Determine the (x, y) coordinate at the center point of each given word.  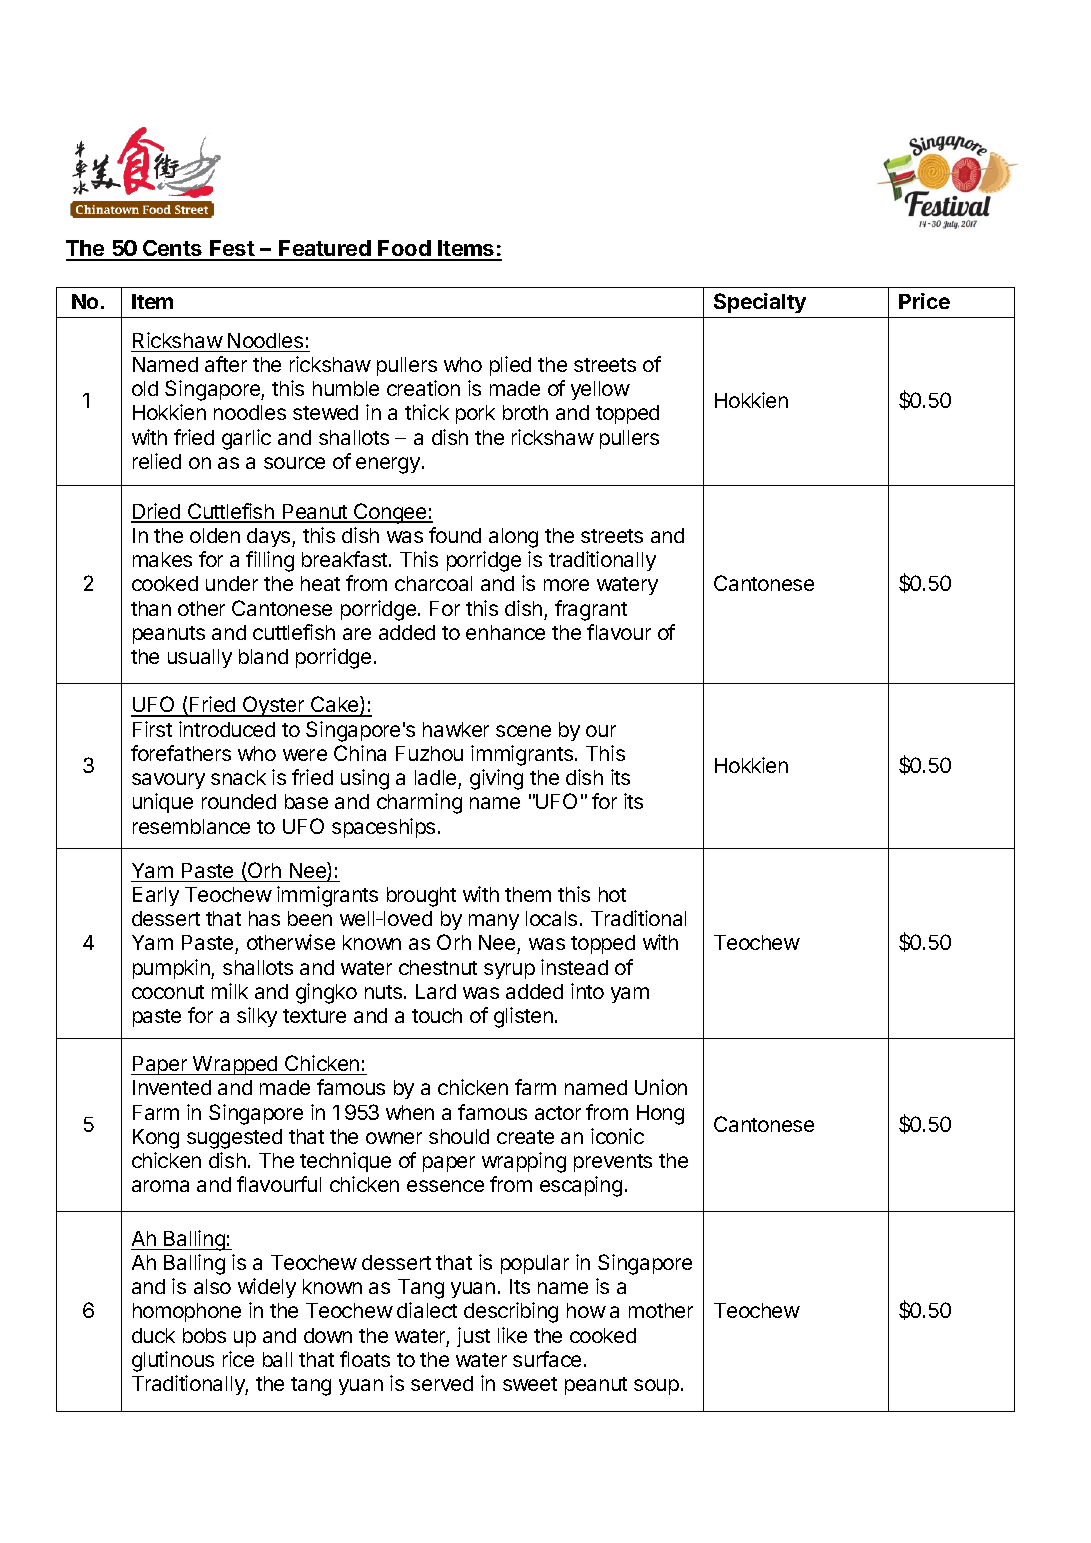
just (473, 1337)
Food (405, 250)
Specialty (760, 303)
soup (656, 1387)
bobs (204, 1335)
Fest (232, 250)
